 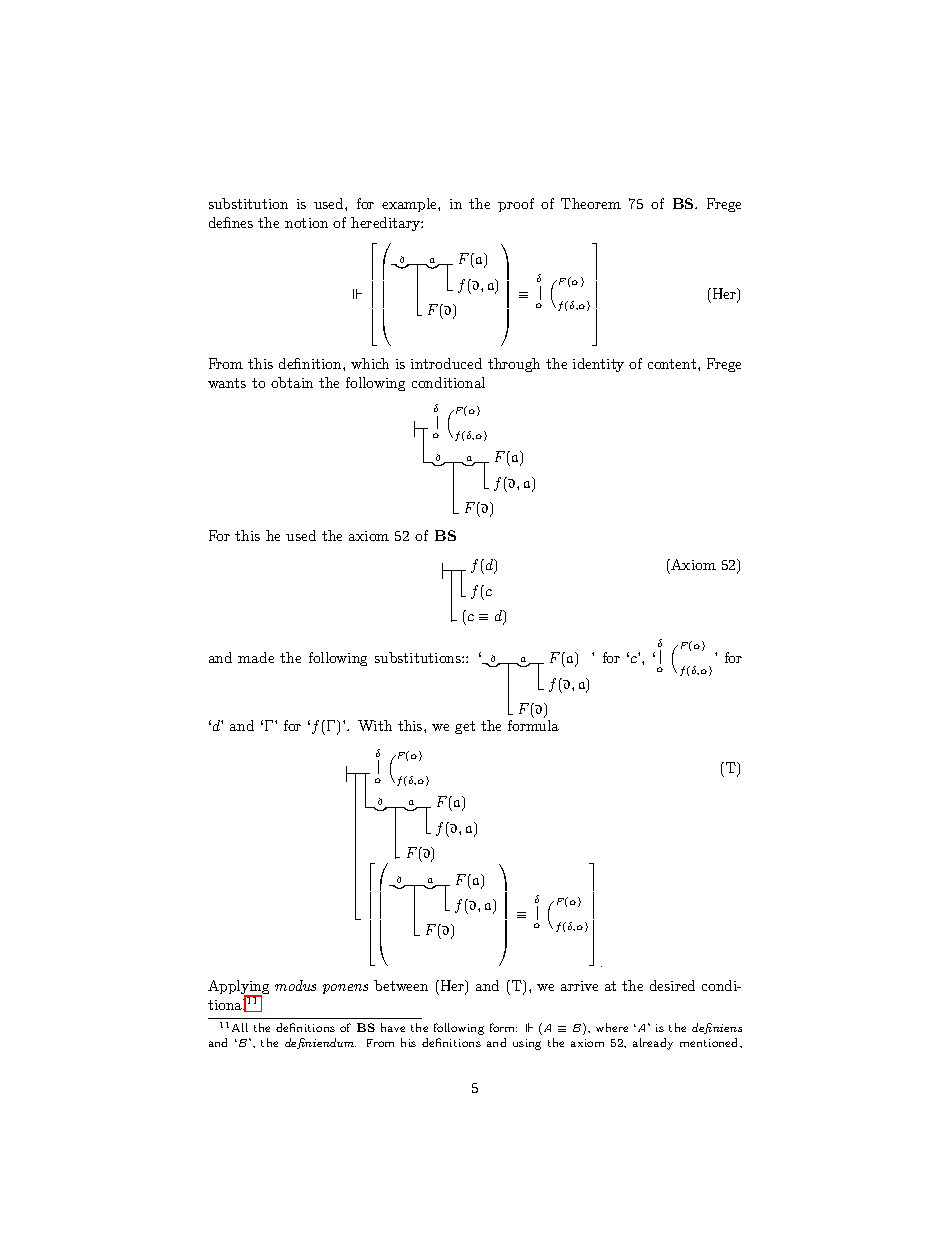 I want to click on modus, so click(x=295, y=985).
